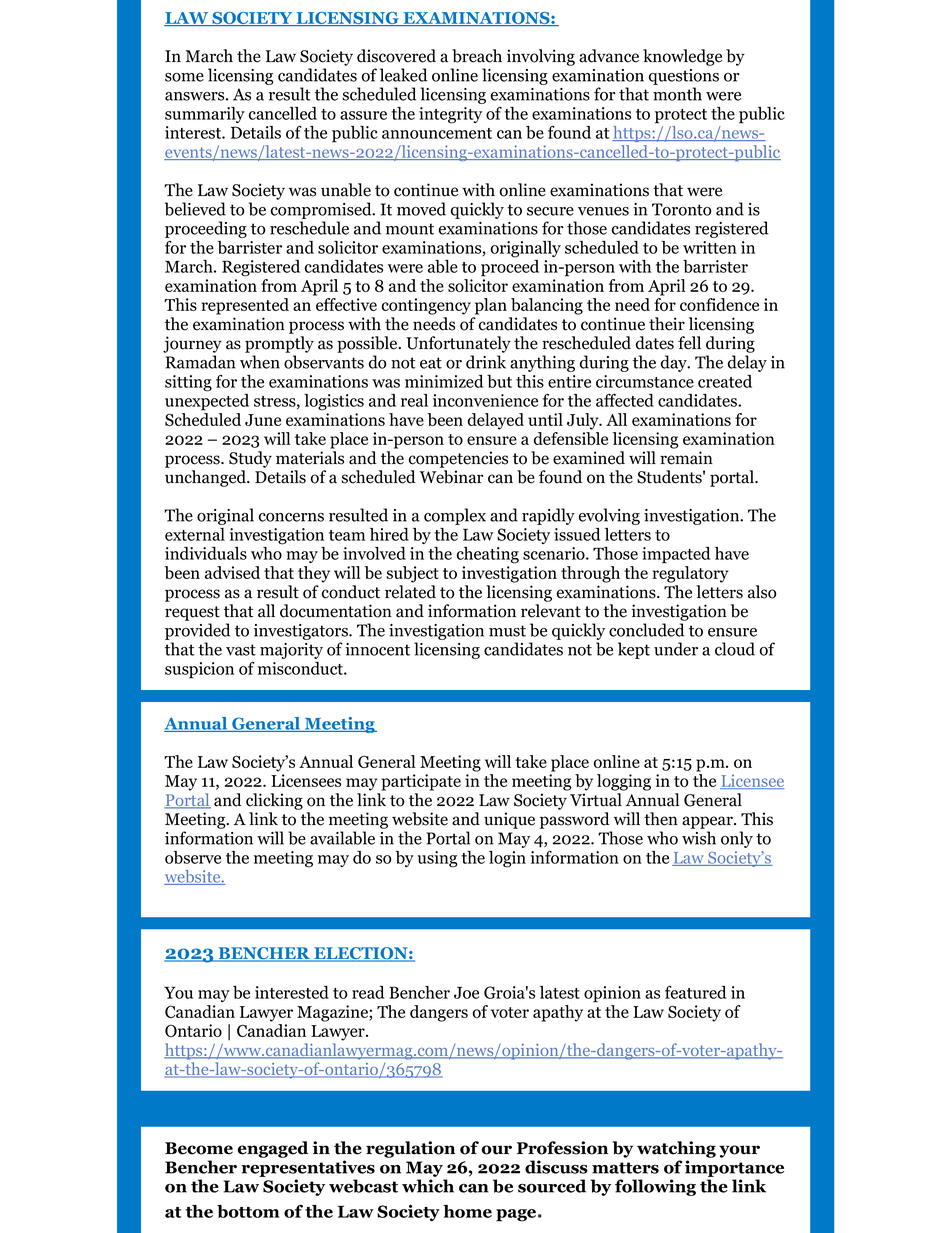  Describe the element at coordinates (677, 94) in the page. I see `month` at that location.
